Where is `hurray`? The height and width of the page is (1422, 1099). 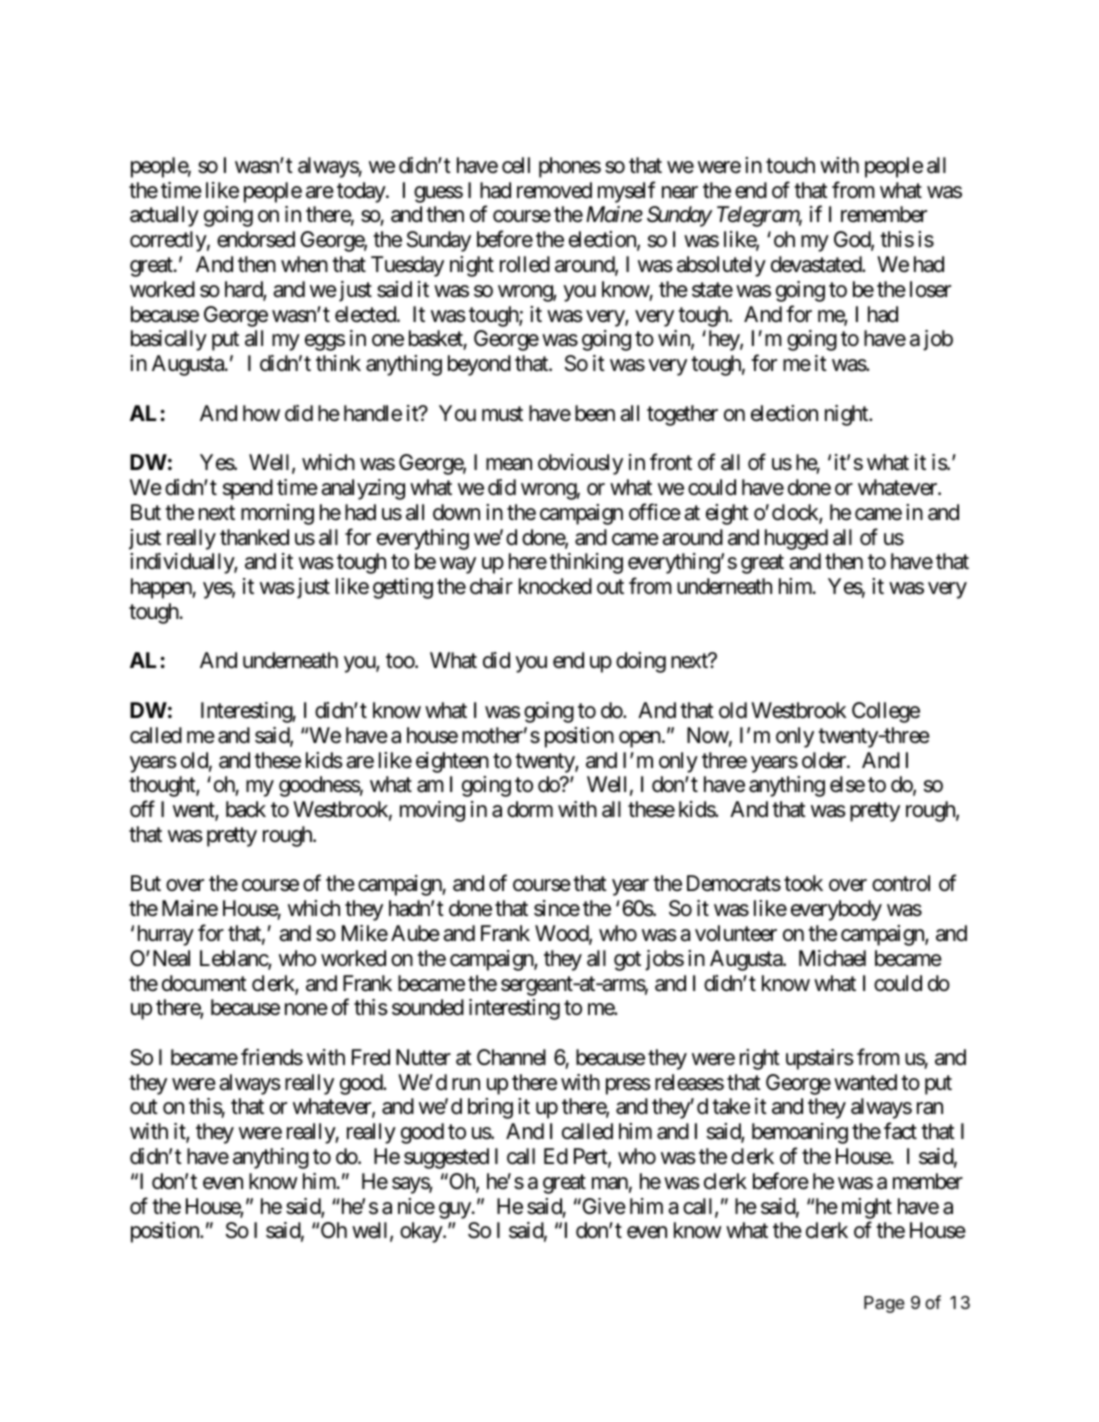
hurray is located at coordinates (166, 935).
